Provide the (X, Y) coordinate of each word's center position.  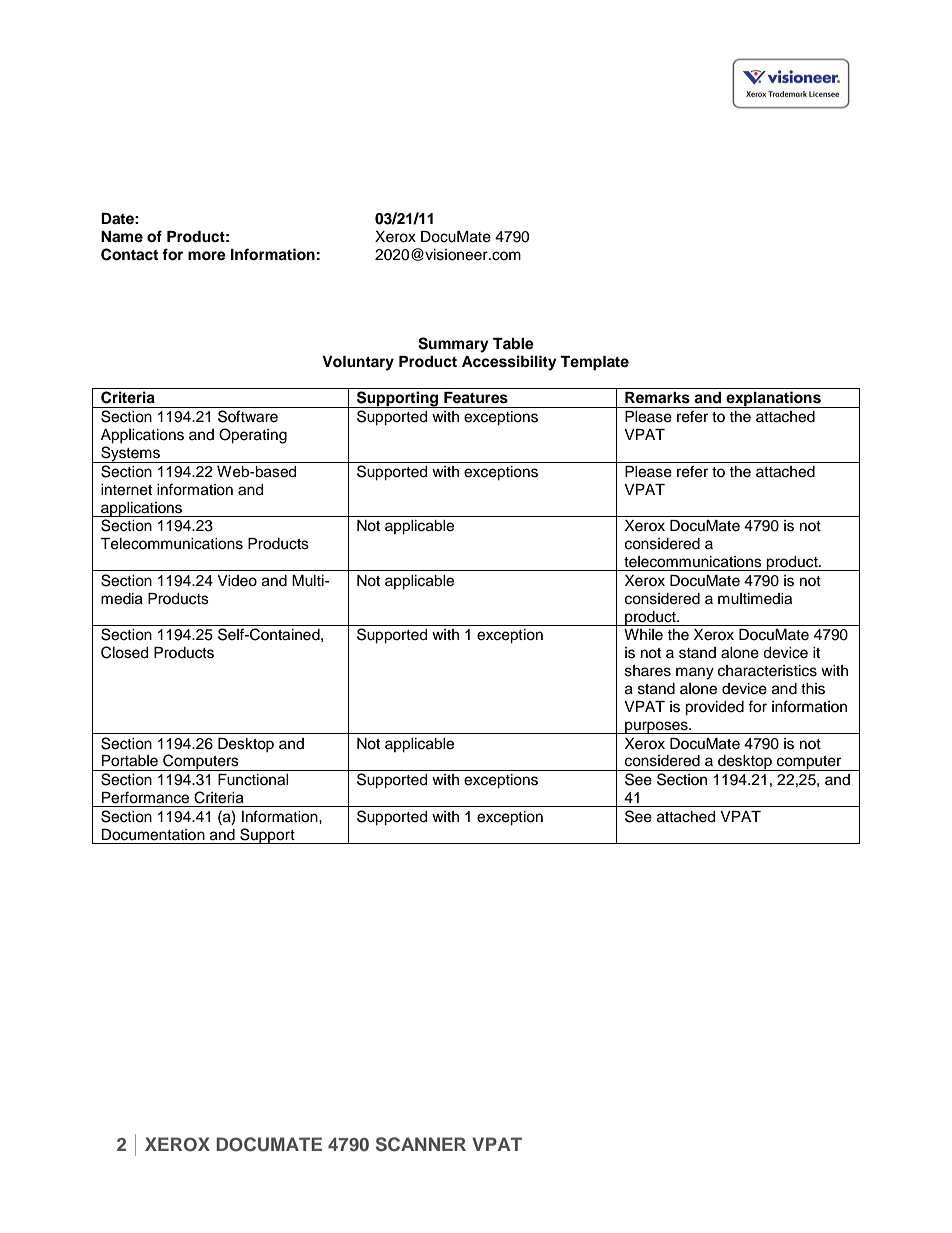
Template (594, 363)
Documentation (153, 835)
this (813, 689)
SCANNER (421, 1144)
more (207, 256)
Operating (253, 436)
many (695, 673)
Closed (124, 652)
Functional (253, 780)
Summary (453, 345)
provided (714, 708)
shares (648, 671)
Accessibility (509, 363)
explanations (773, 399)
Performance (145, 797)
